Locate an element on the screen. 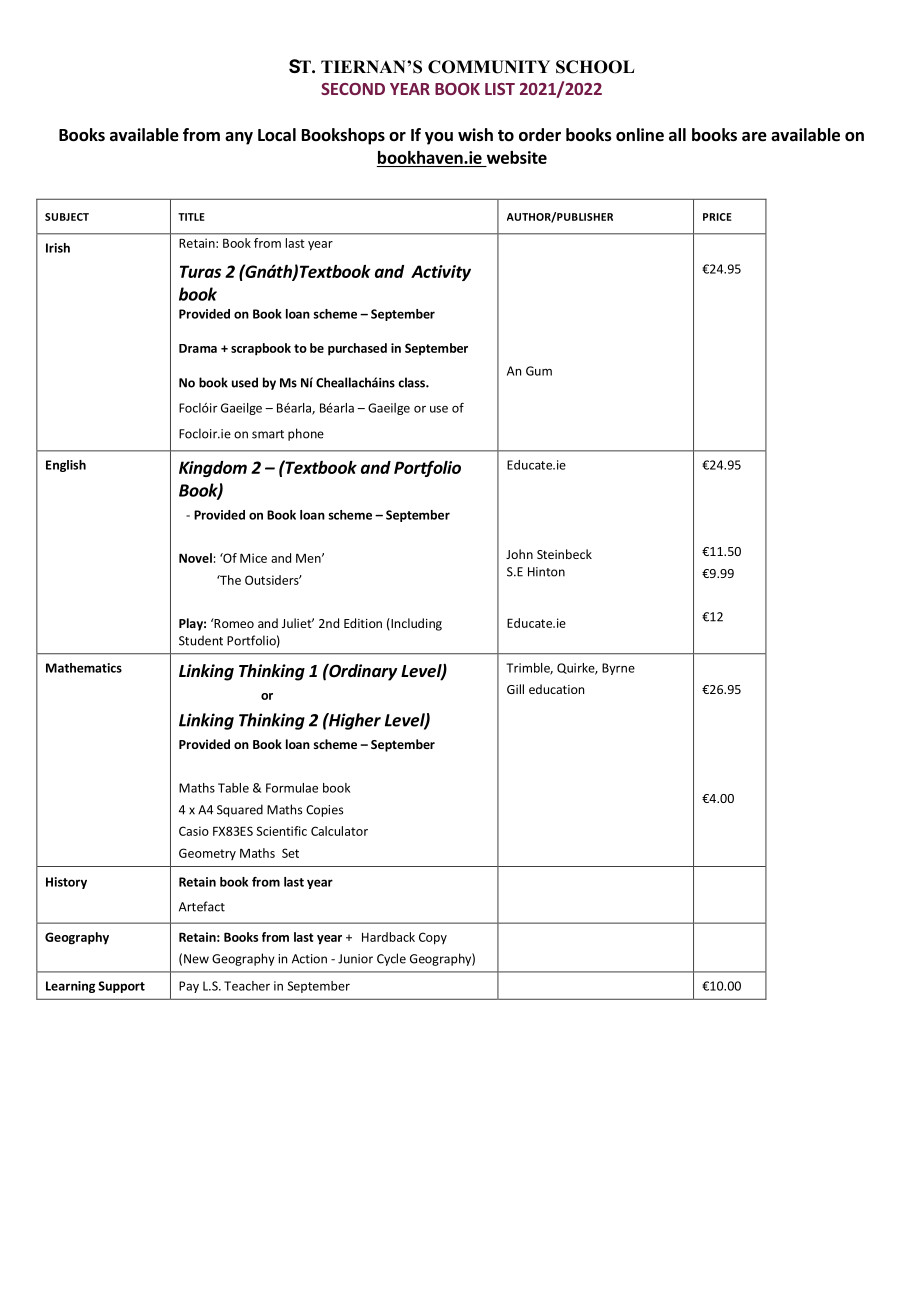 This screenshot has height=1308, width=924. any is located at coordinates (239, 138).
